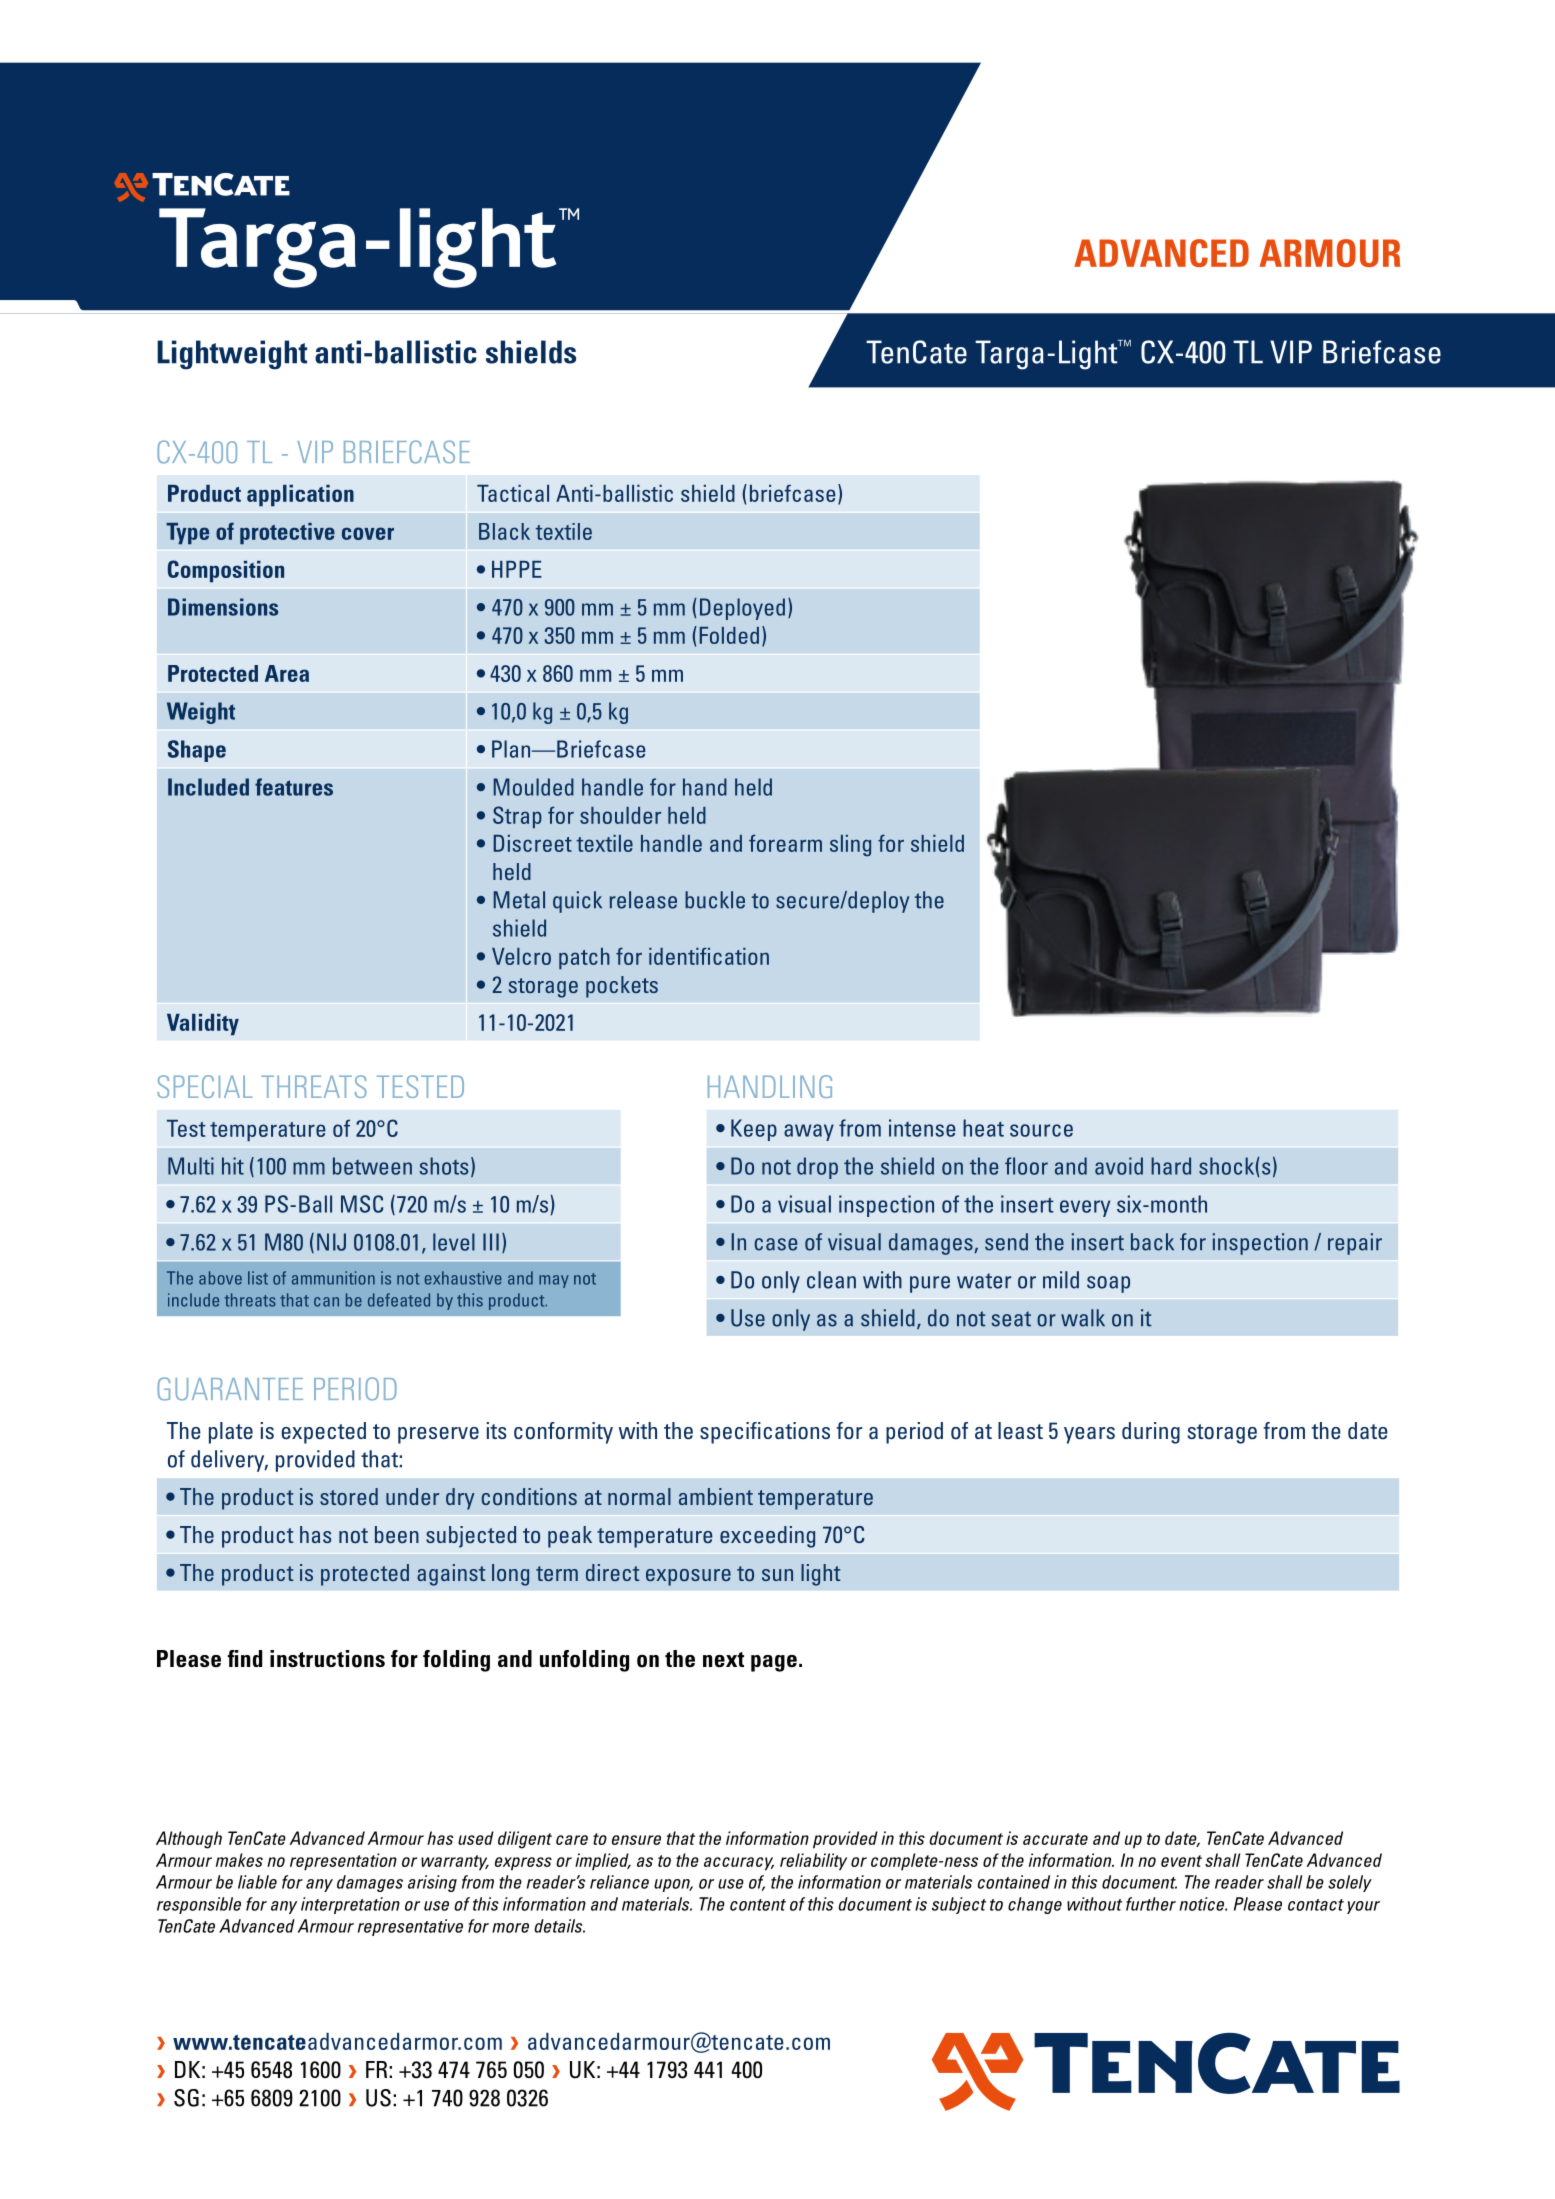 The height and width of the image is (2199, 1555). Describe the element at coordinates (368, 533) in the image. I see `cover` at that location.
